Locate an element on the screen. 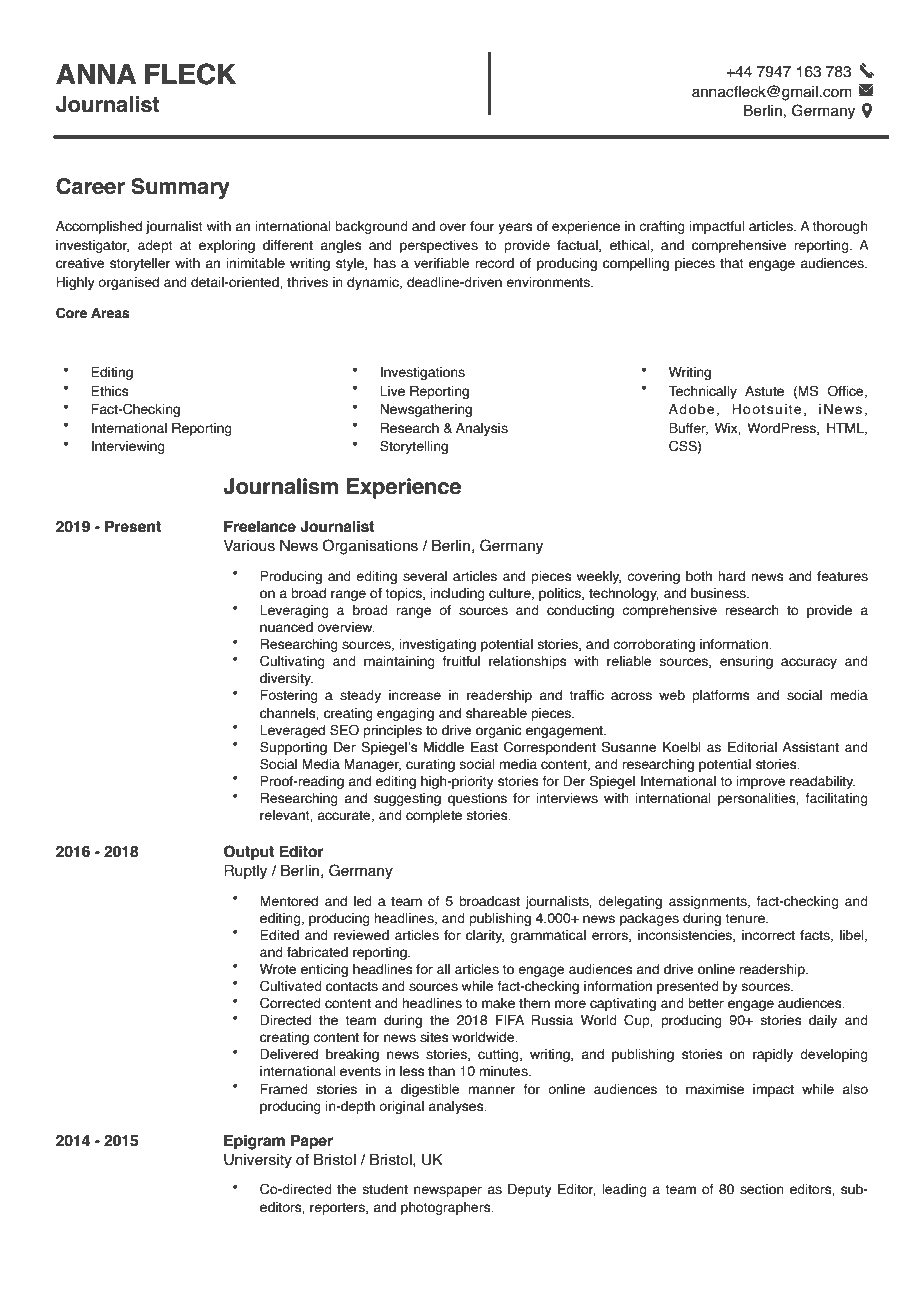 The height and width of the screenshot is (1308, 924). four is located at coordinates (482, 226).
